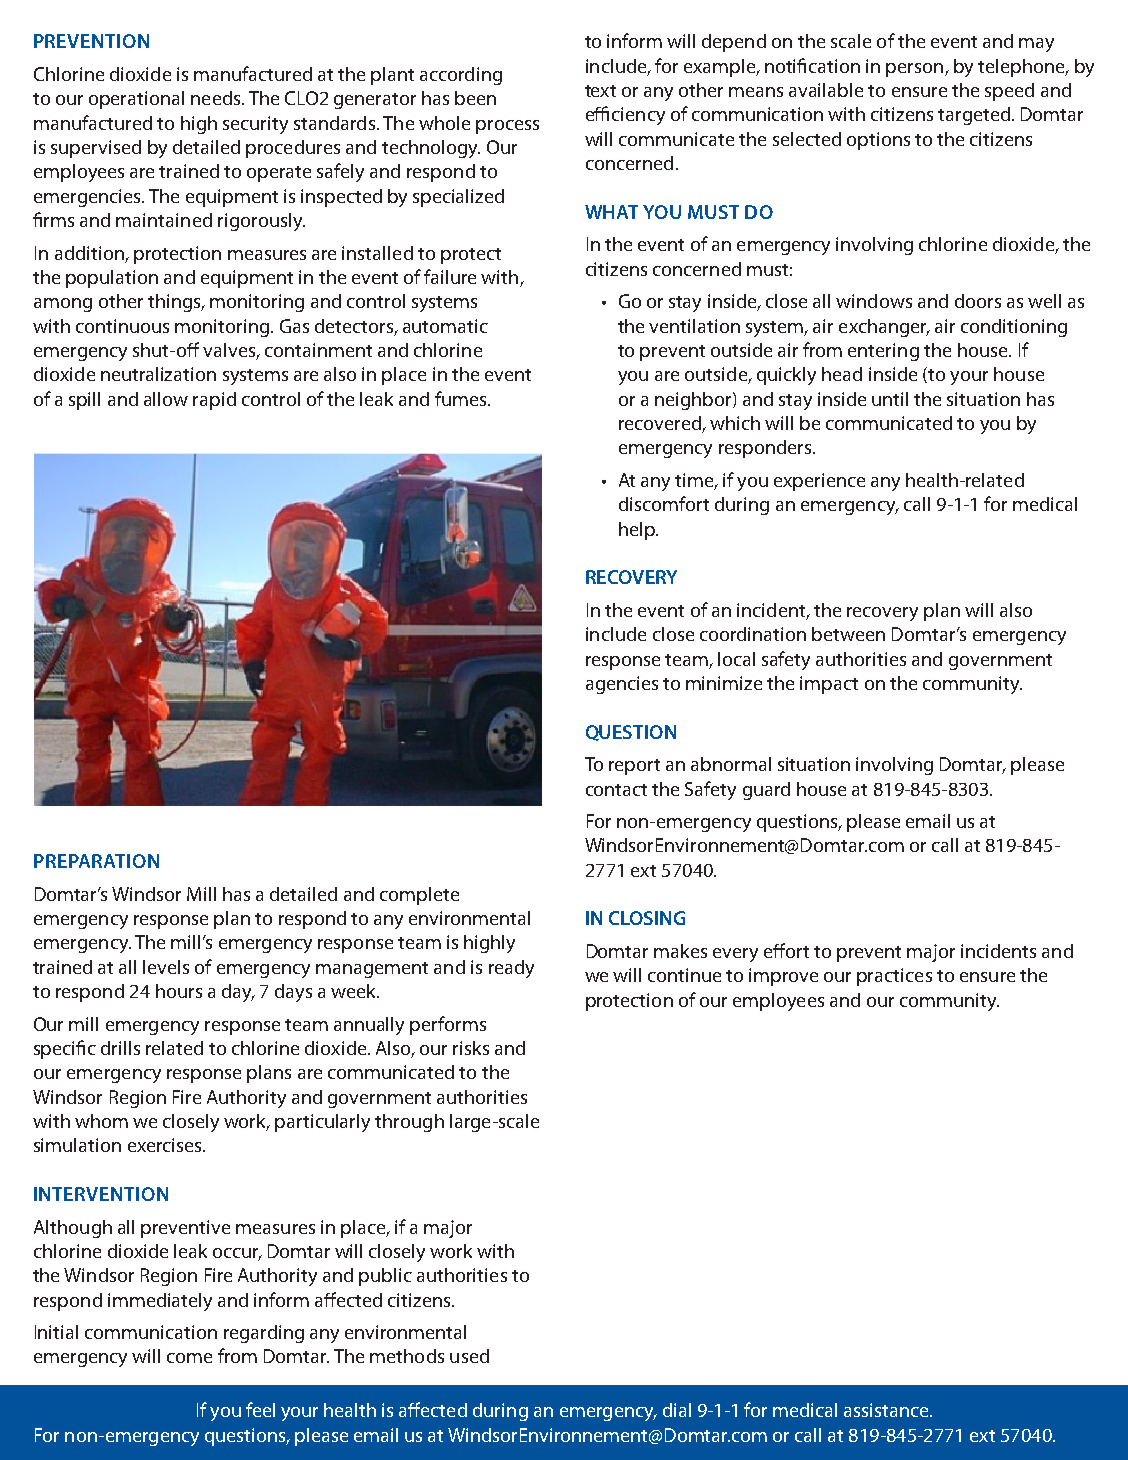 The image size is (1128, 1460). What do you see at coordinates (600, 91) in the screenshot?
I see `text` at bounding box center [600, 91].
